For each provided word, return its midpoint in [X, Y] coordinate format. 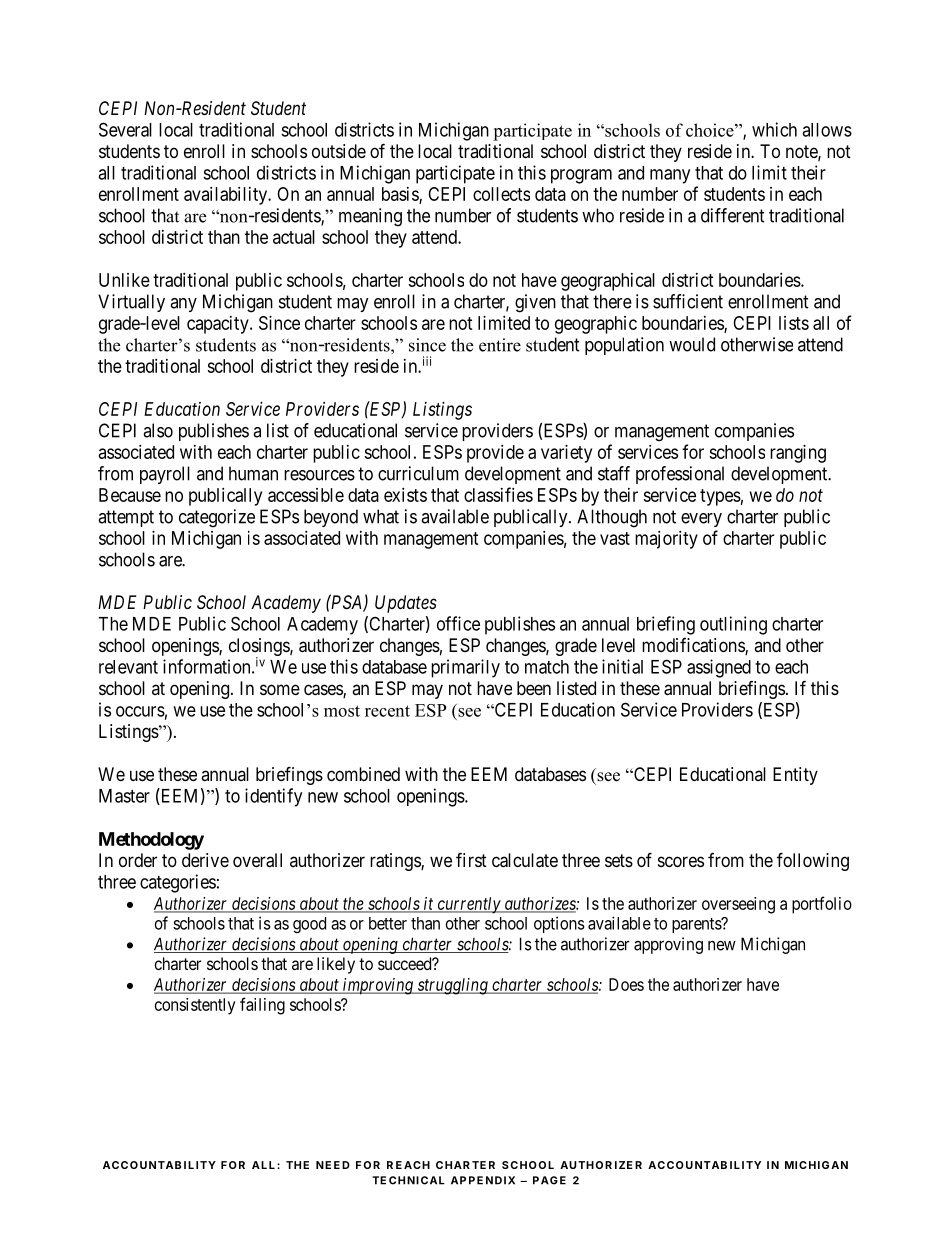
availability [227, 196]
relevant [128, 667]
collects [501, 194]
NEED [333, 1165]
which [774, 129]
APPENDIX [483, 1180]
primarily [465, 668]
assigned [719, 668]
